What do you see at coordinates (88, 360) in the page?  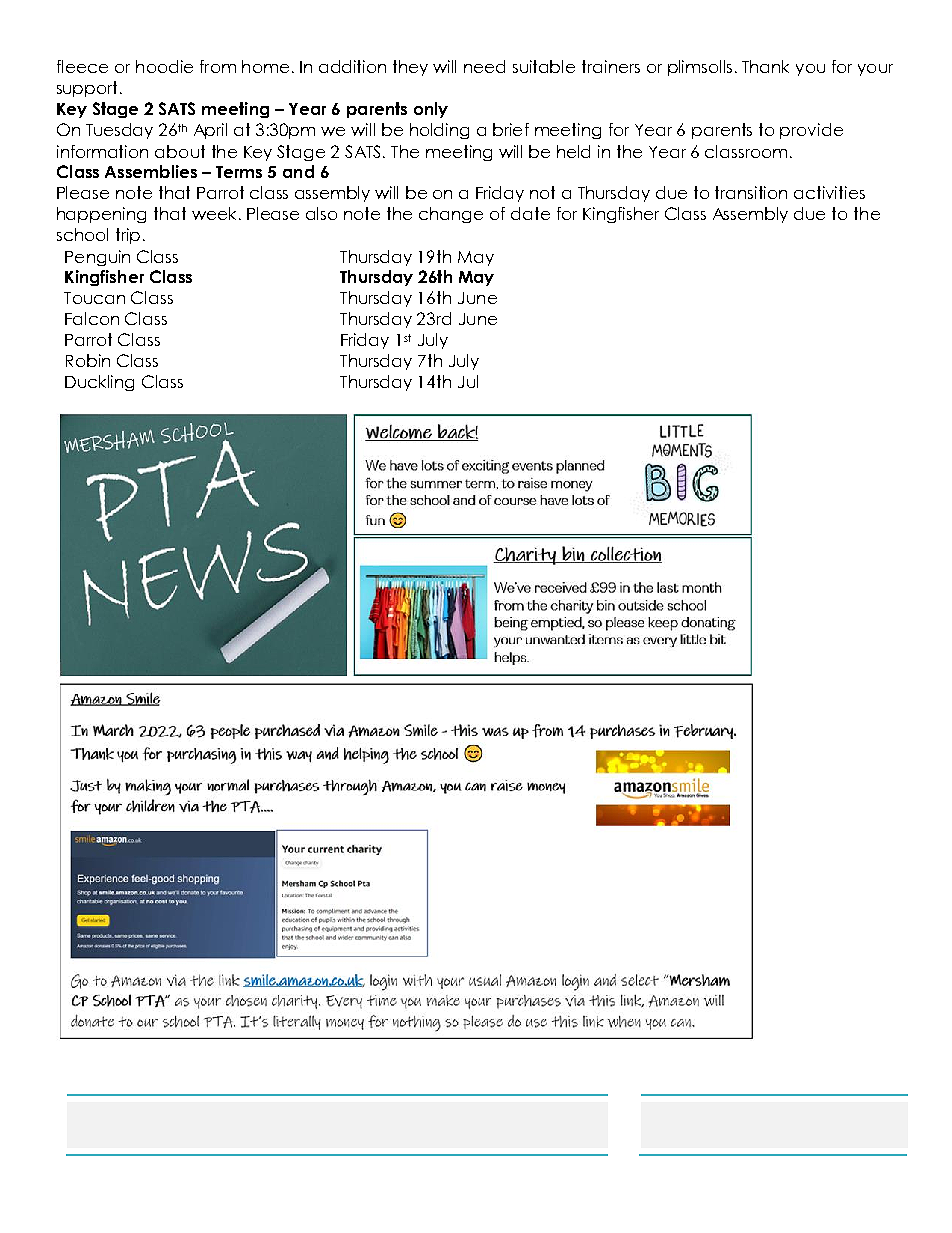 I see `Robin` at bounding box center [88, 360].
